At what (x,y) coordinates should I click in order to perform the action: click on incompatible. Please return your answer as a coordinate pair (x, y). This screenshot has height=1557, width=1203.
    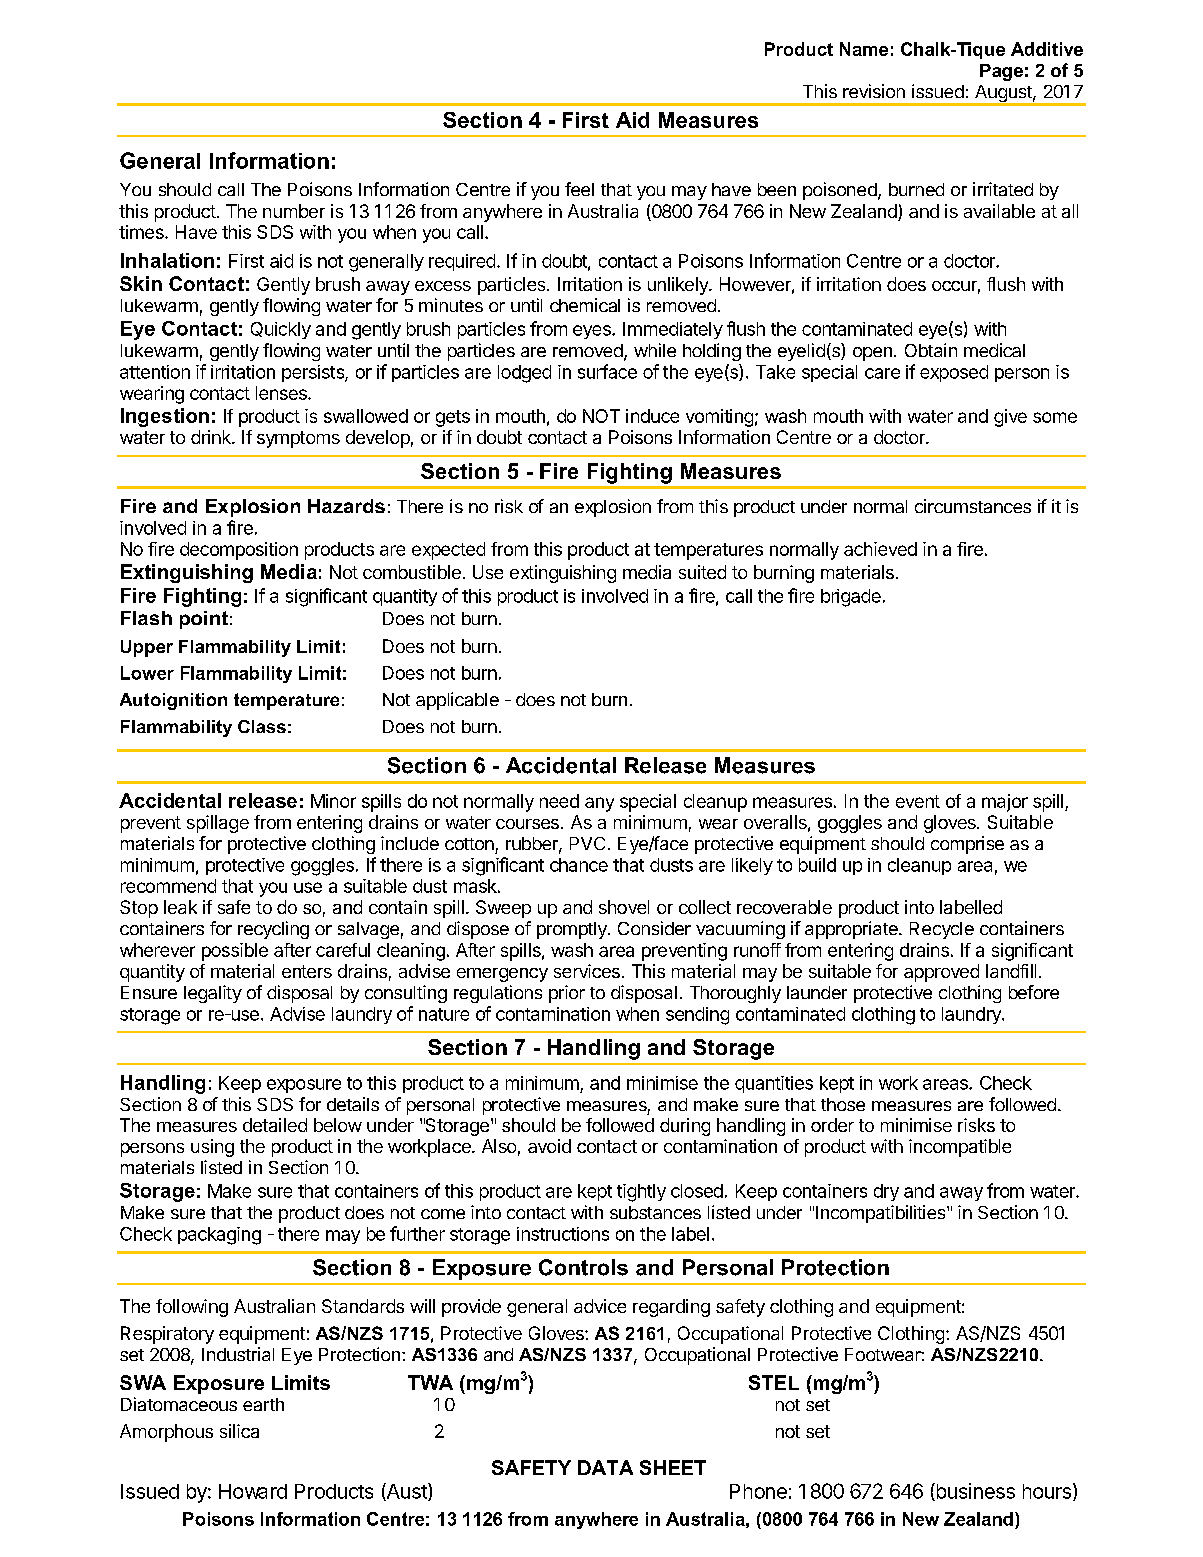
    Looking at the image, I should click on (960, 1148).
